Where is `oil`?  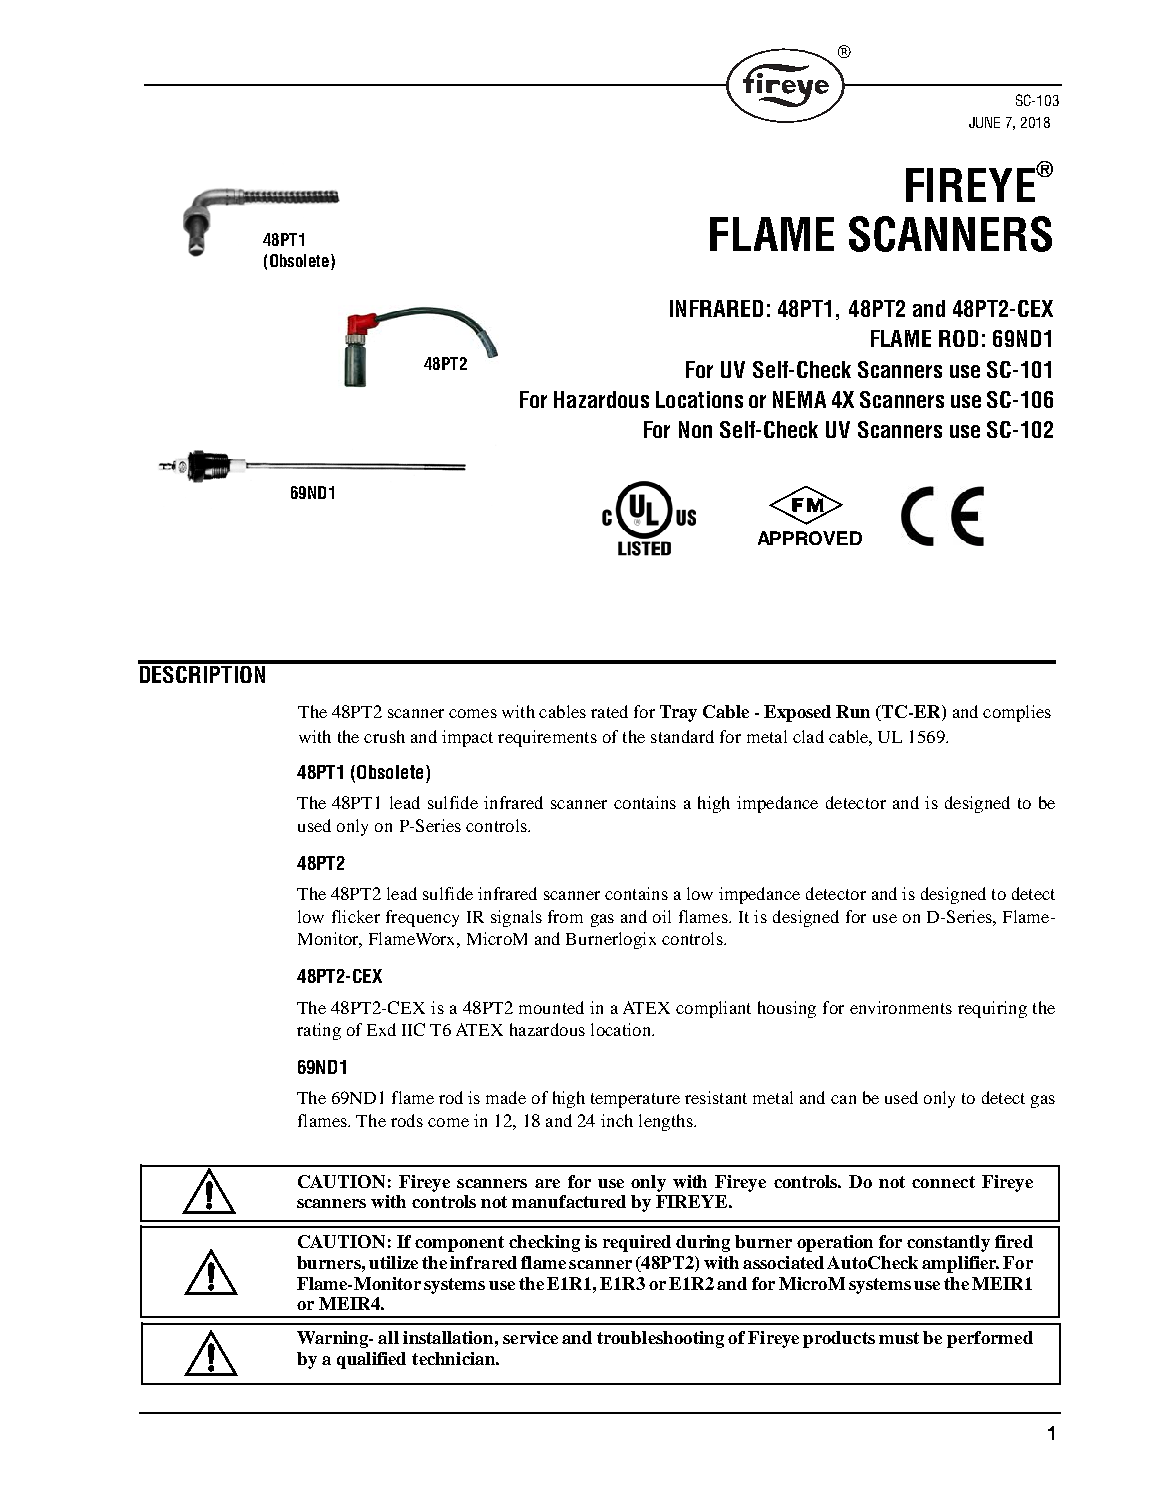 oil is located at coordinates (662, 916).
